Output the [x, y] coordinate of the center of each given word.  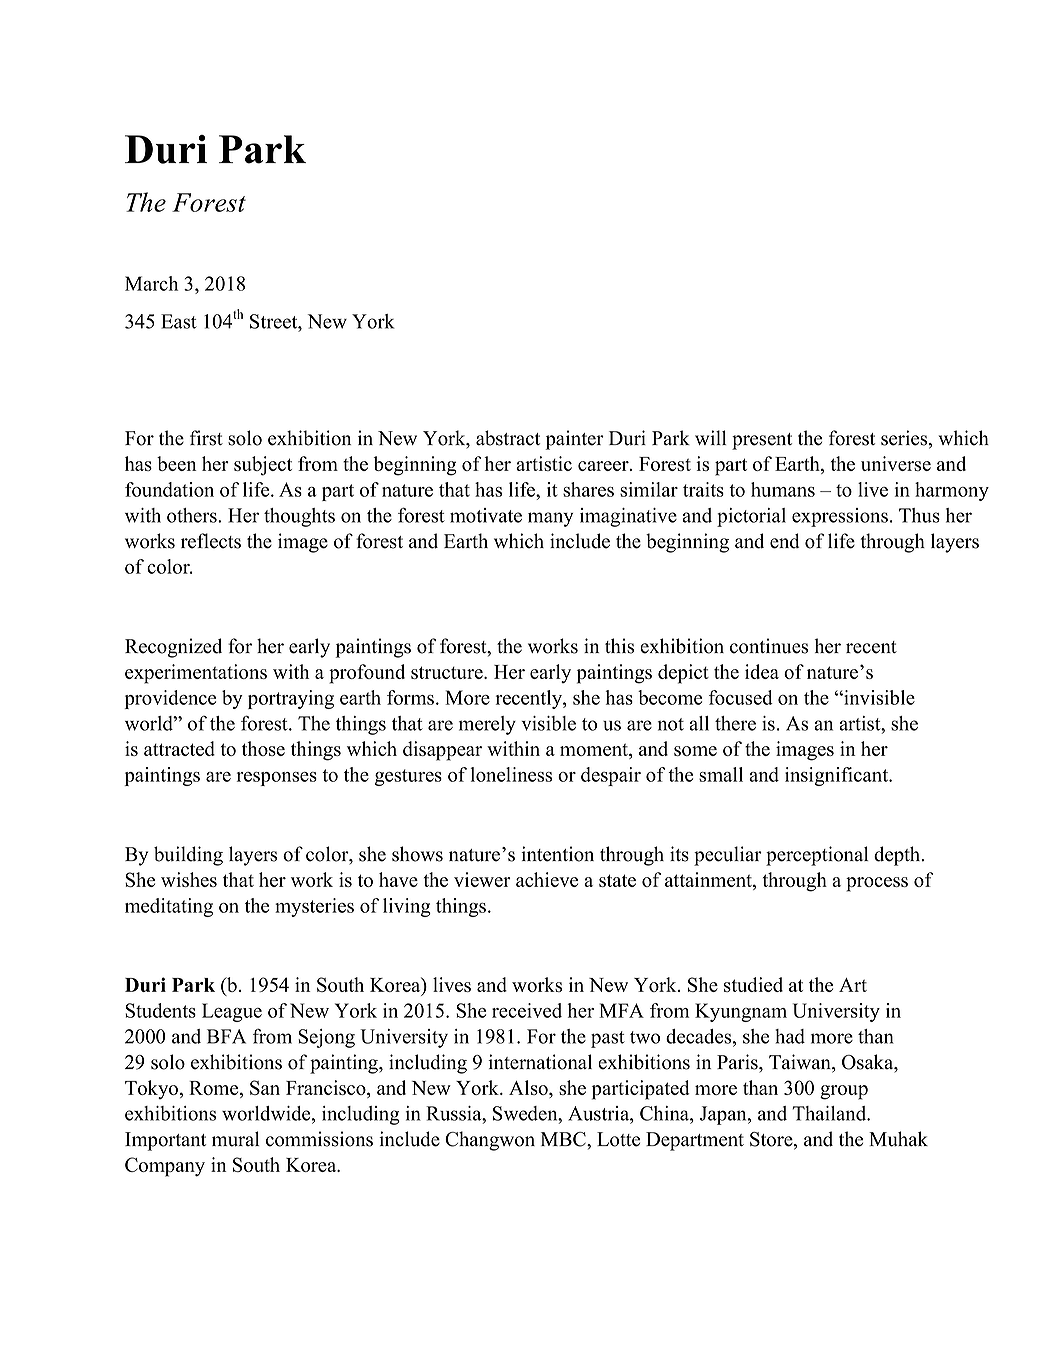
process [877, 884]
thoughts [299, 517]
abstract [508, 438]
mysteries [314, 907]
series [905, 439]
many [550, 519]
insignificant [838, 776]
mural [235, 1139]
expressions [840, 517]
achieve [547, 879]
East [179, 321]
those [263, 748]
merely [487, 725]
